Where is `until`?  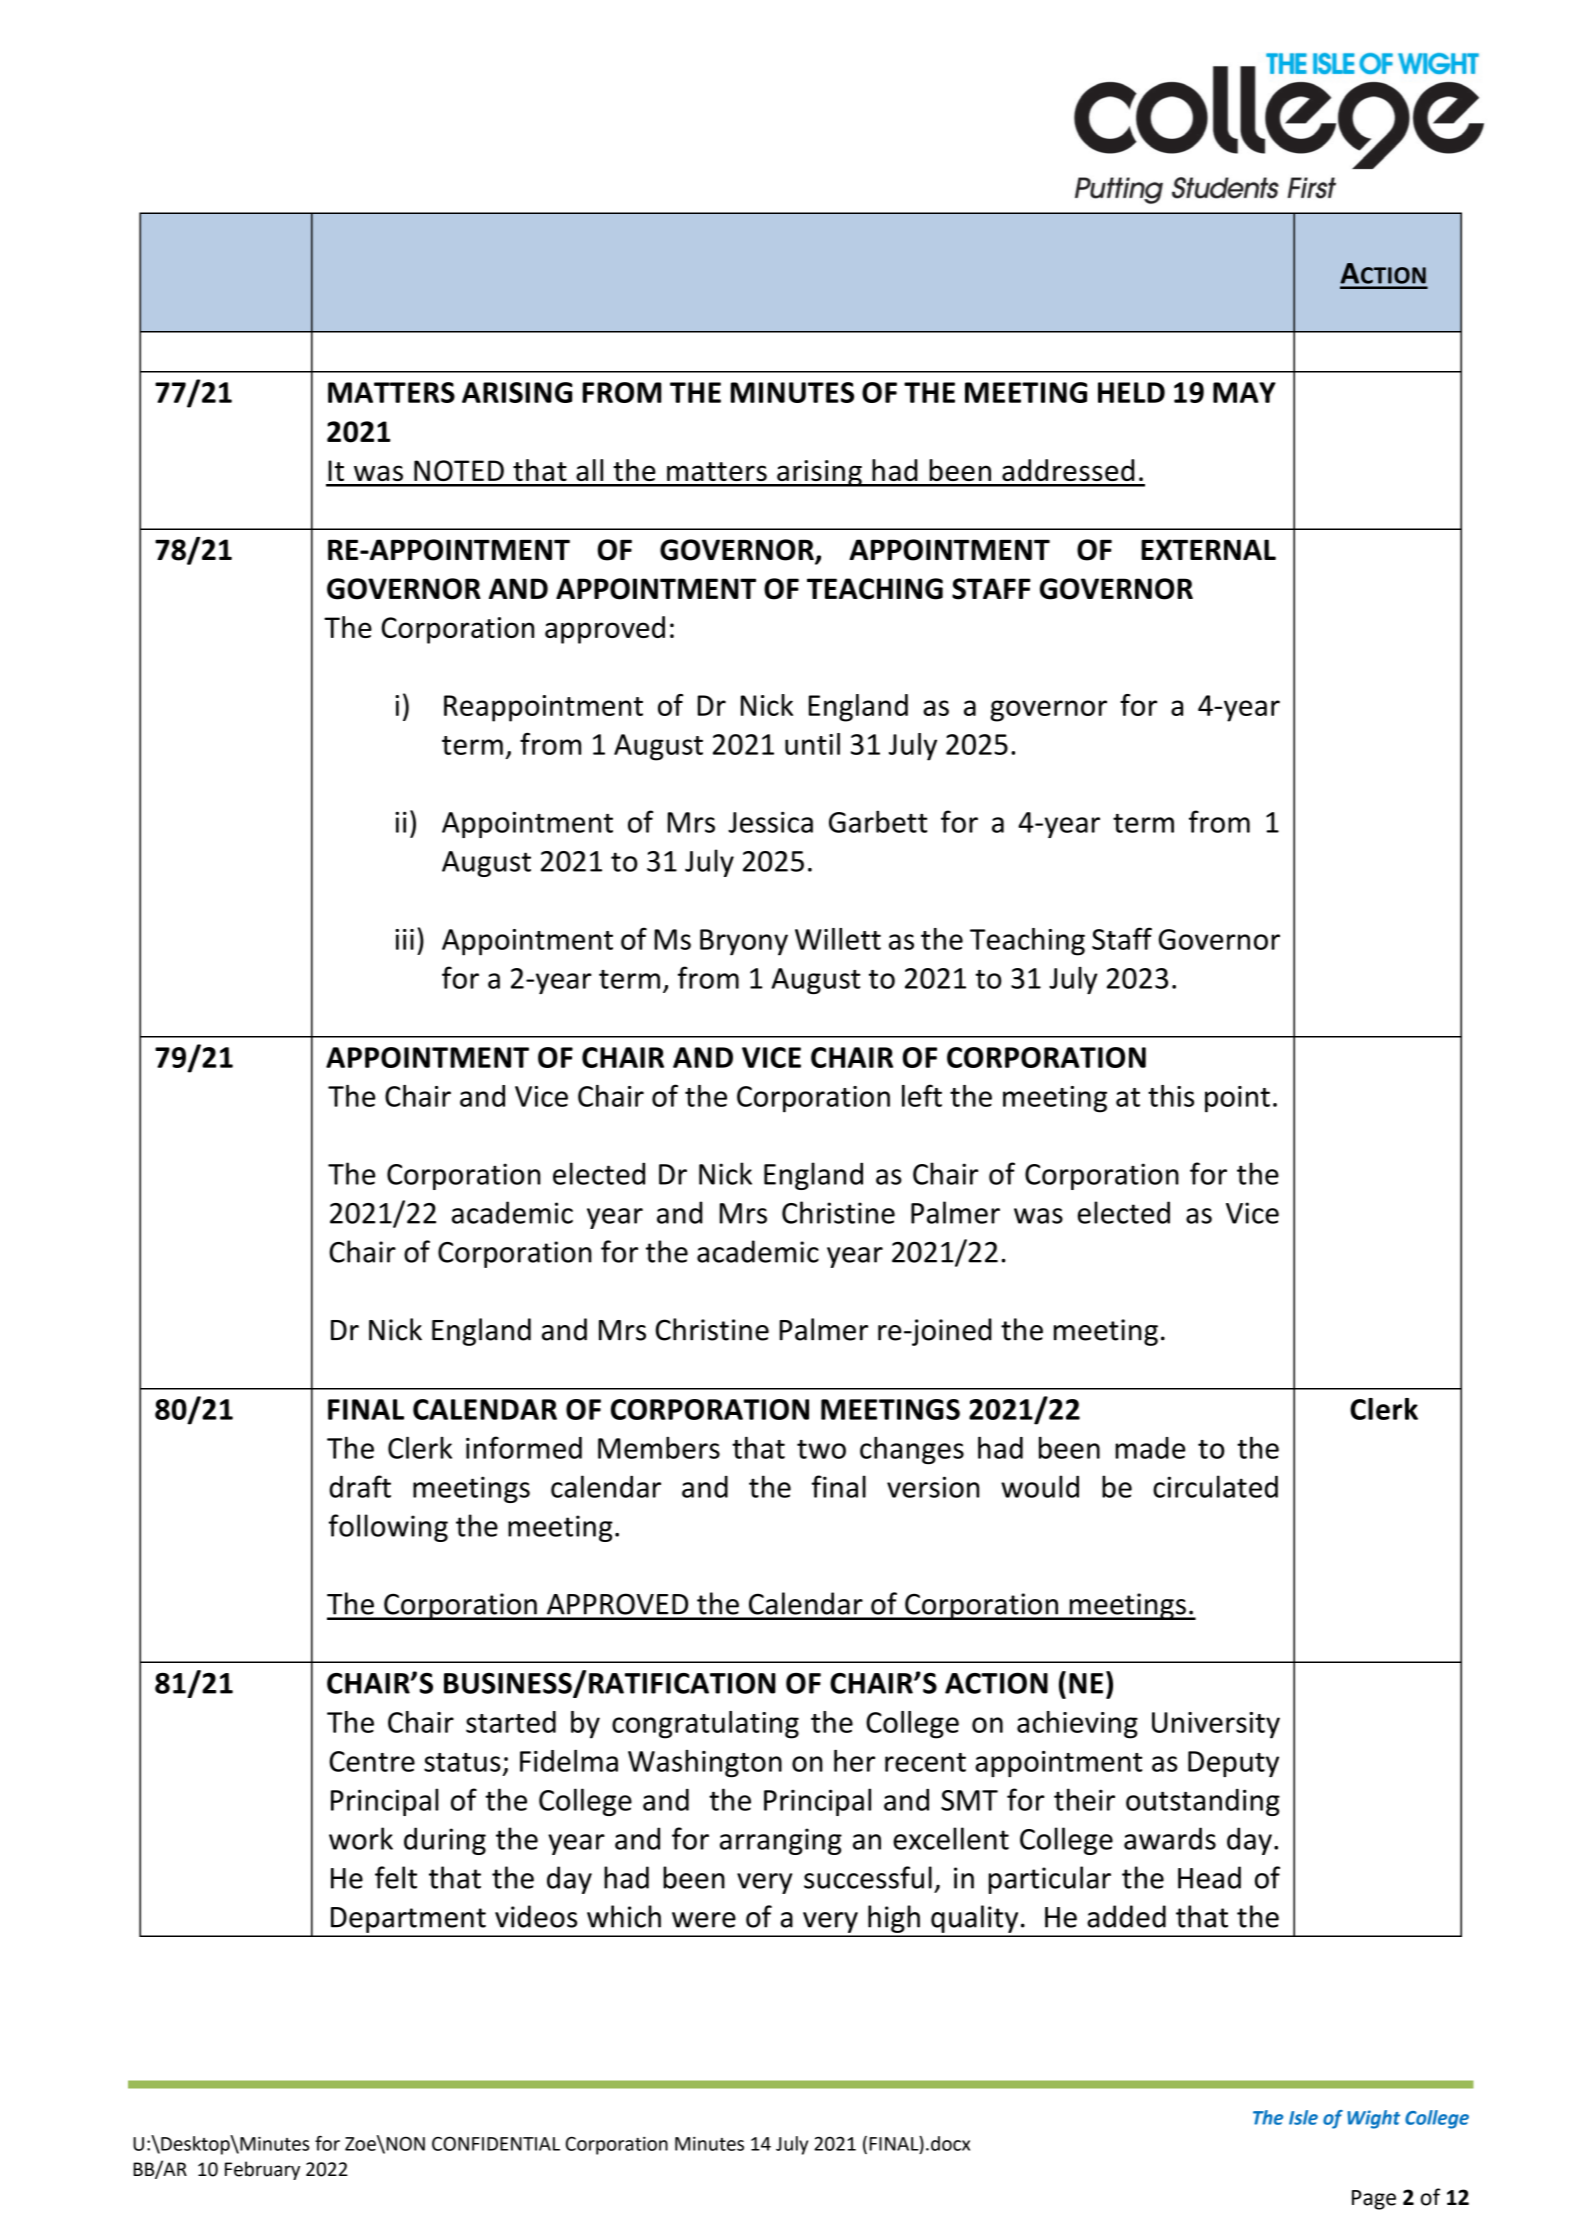
until is located at coordinates (812, 744).
